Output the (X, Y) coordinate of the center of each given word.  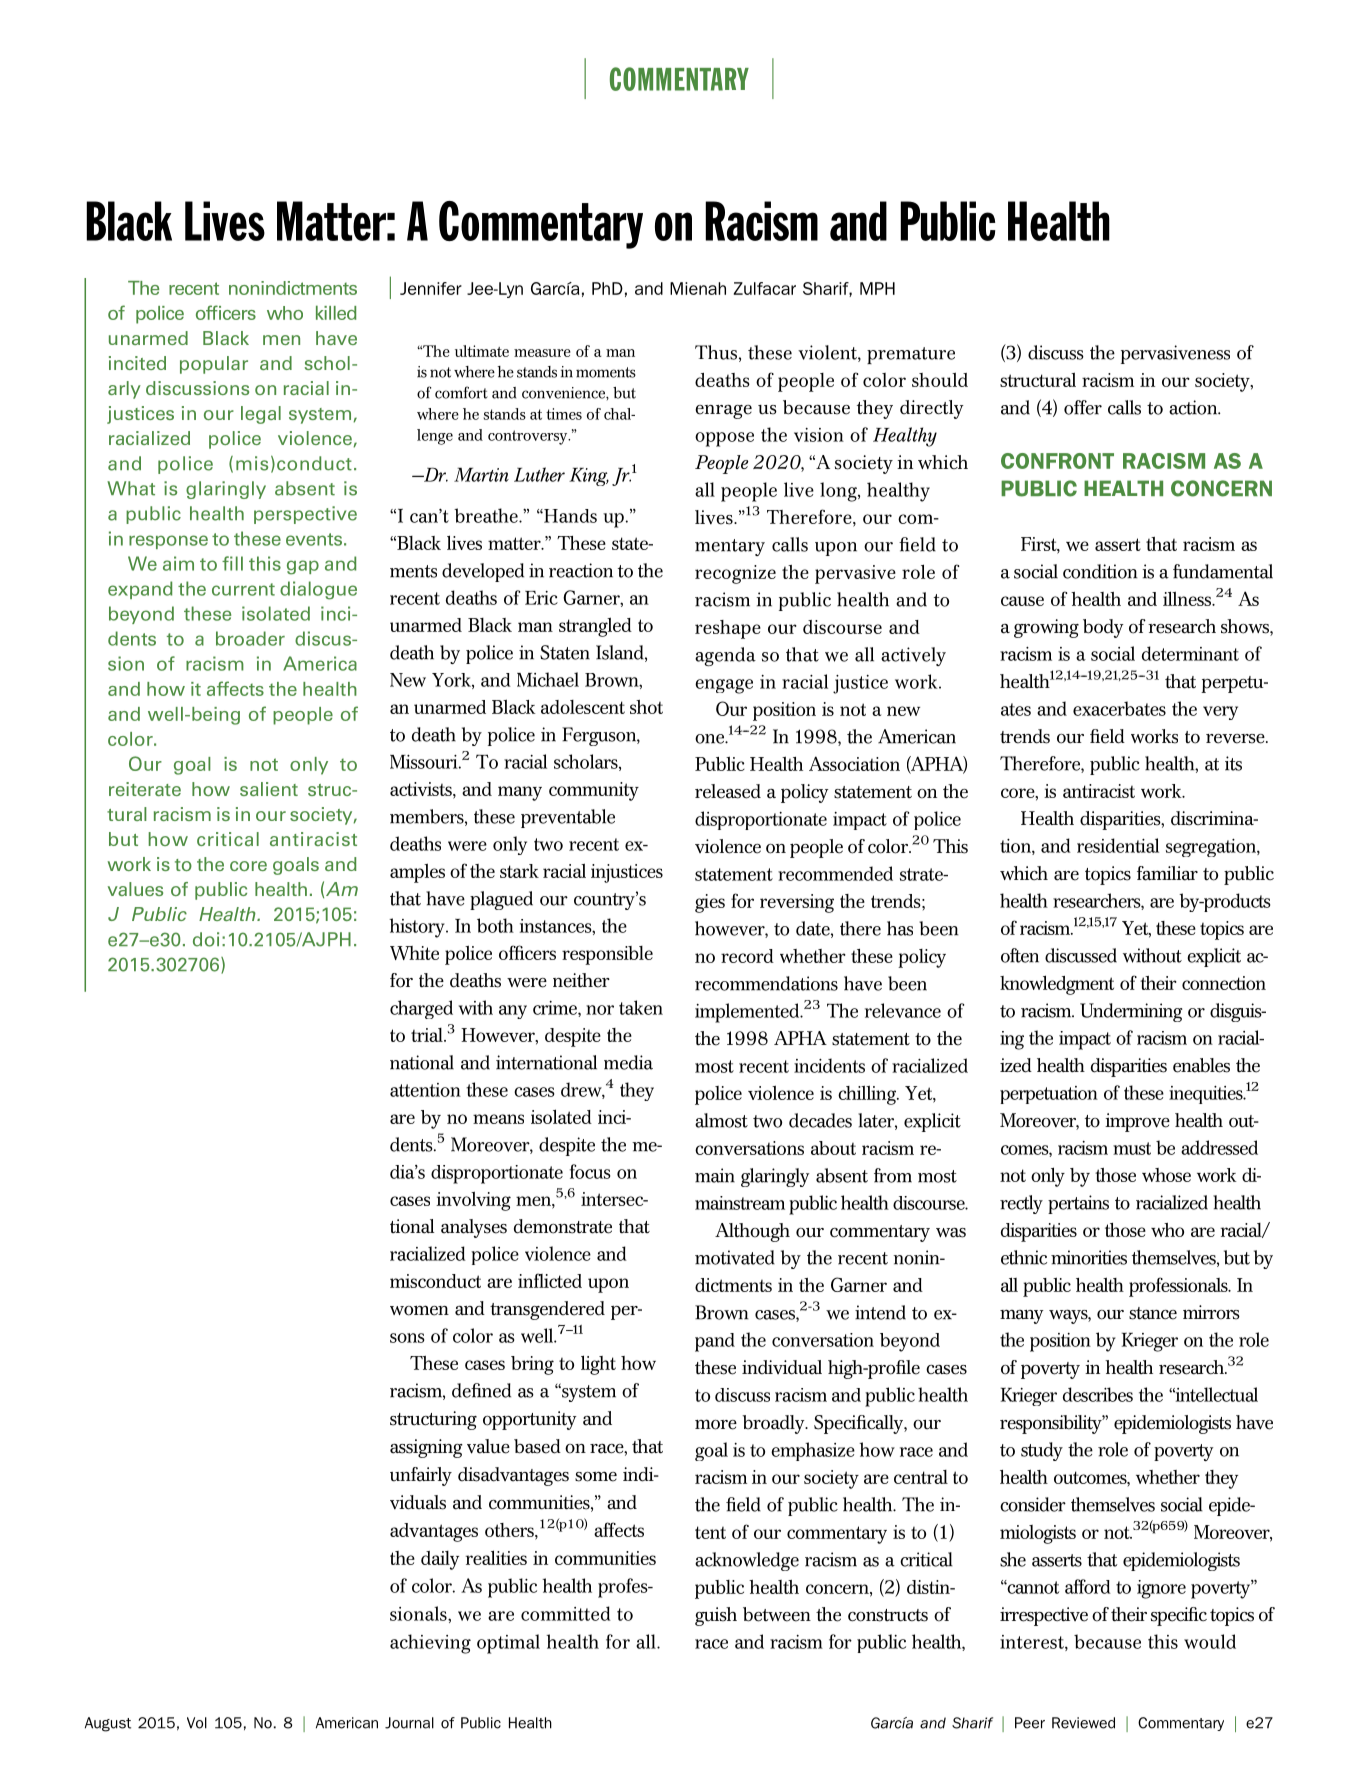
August (108, 1724)
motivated (735, 1257)
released (728, 791)
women (419, 1310)
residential (1118, 845)
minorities (1089, 1257)
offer (1083, 407)
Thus (716, 352)
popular (214, 365)
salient (269, 789)
